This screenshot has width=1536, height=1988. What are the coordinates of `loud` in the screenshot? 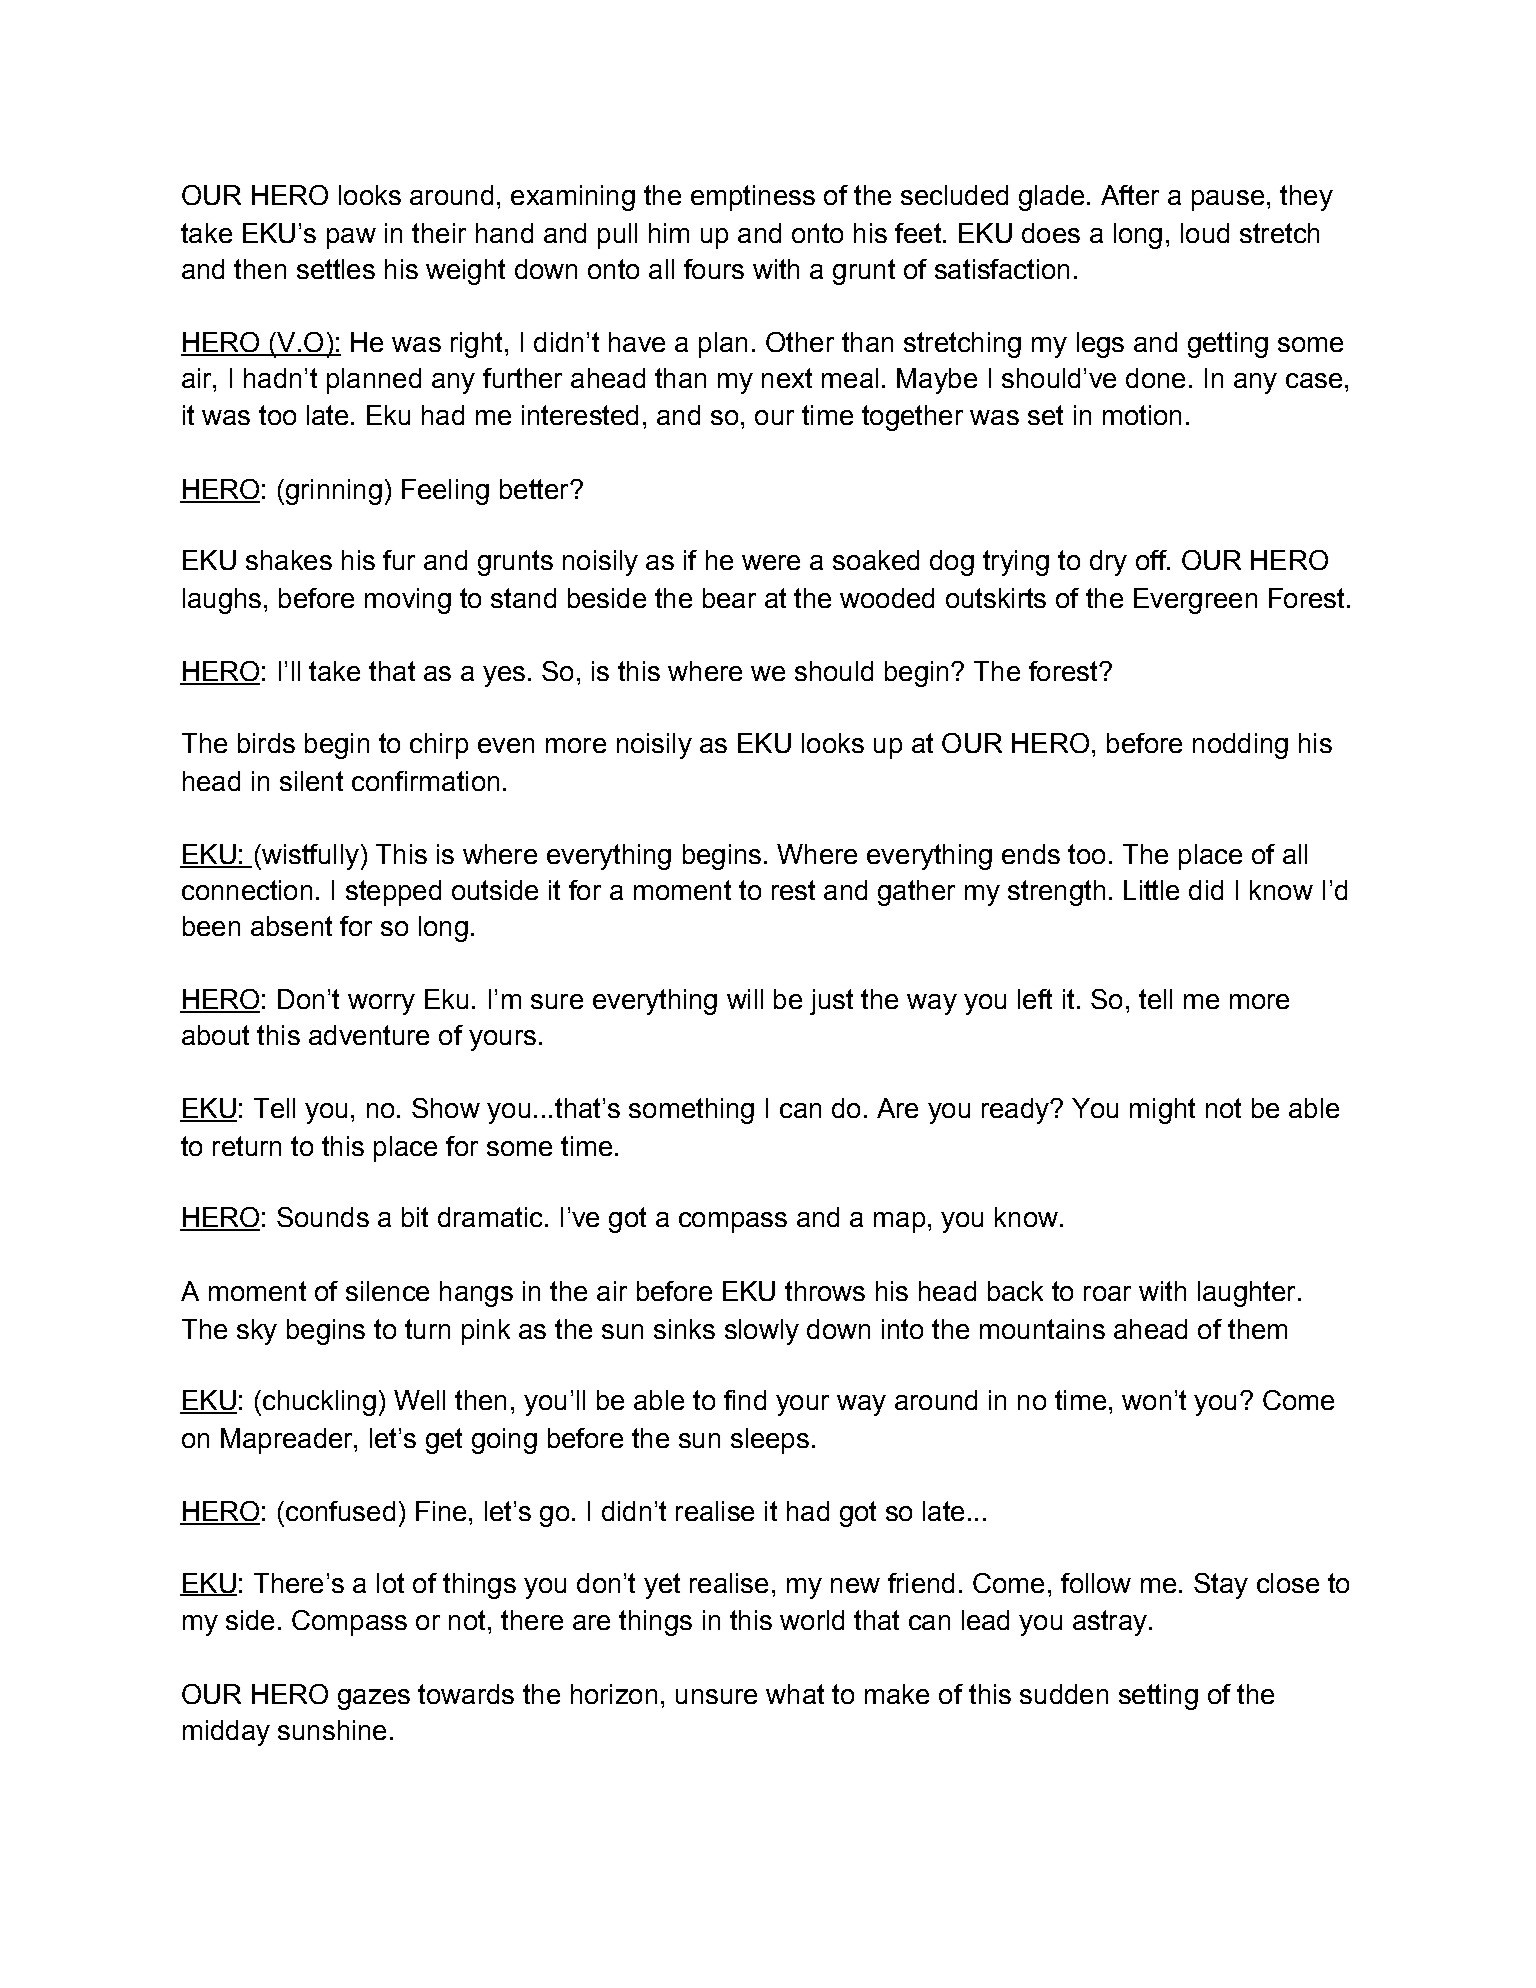 It's located at (1205, 233).
